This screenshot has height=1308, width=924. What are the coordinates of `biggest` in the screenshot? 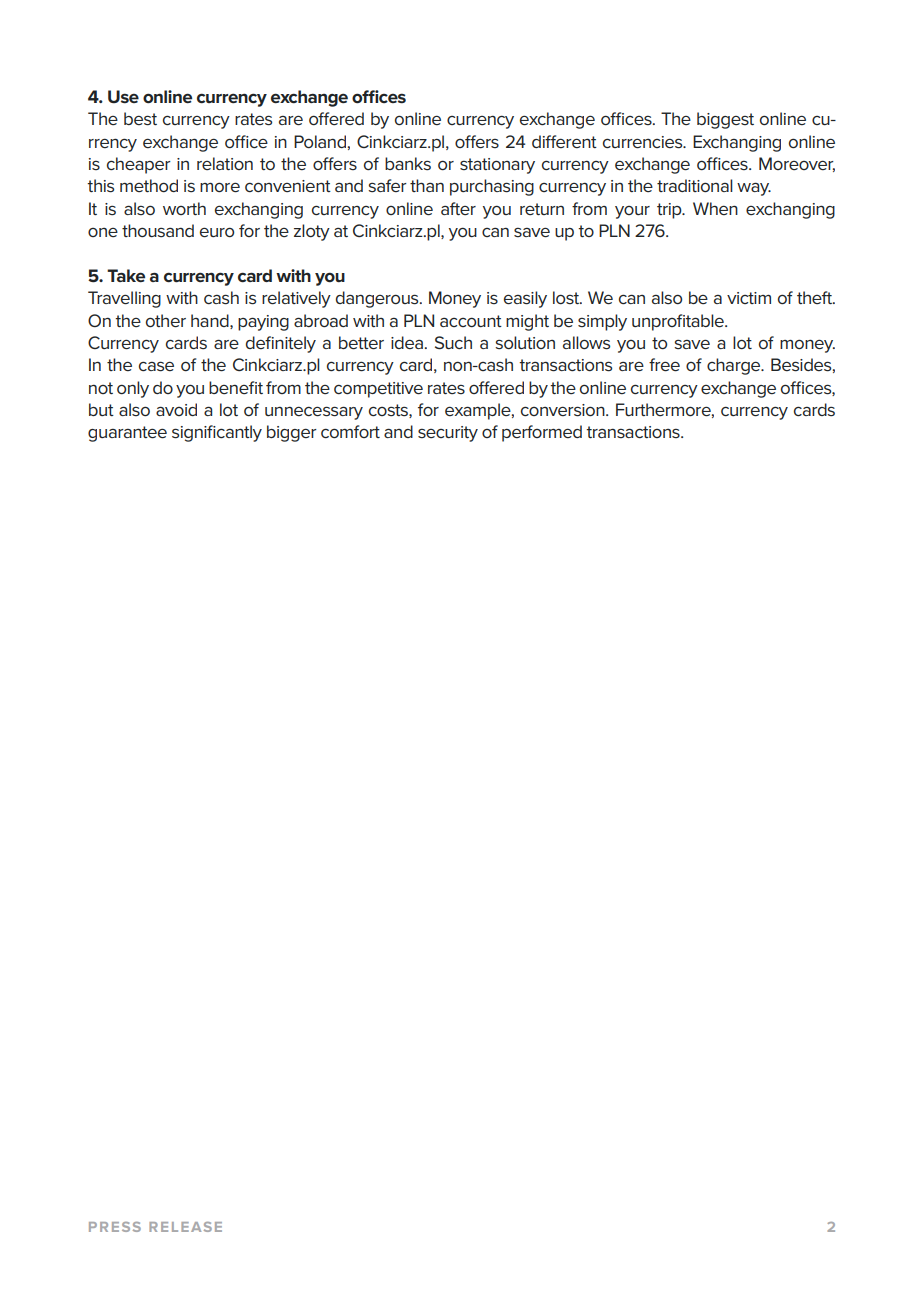 It's located at (725, 120).
